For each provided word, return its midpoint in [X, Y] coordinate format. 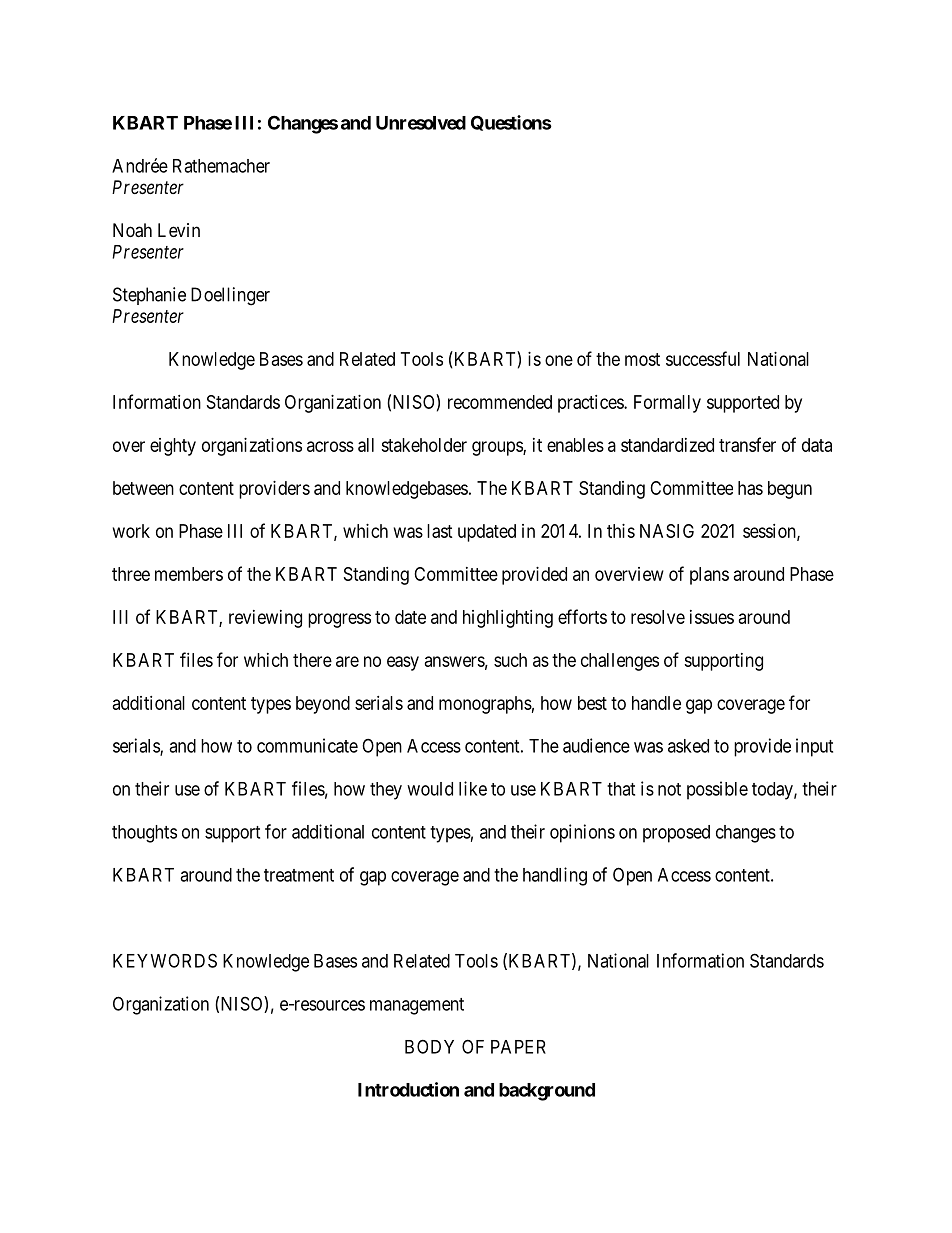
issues [712, 617]
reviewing [265, 619]
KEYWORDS [165, 960]
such [510, 660]
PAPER [518, 1047]
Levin [179, 230]
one [559, 360]
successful [703, 358]
